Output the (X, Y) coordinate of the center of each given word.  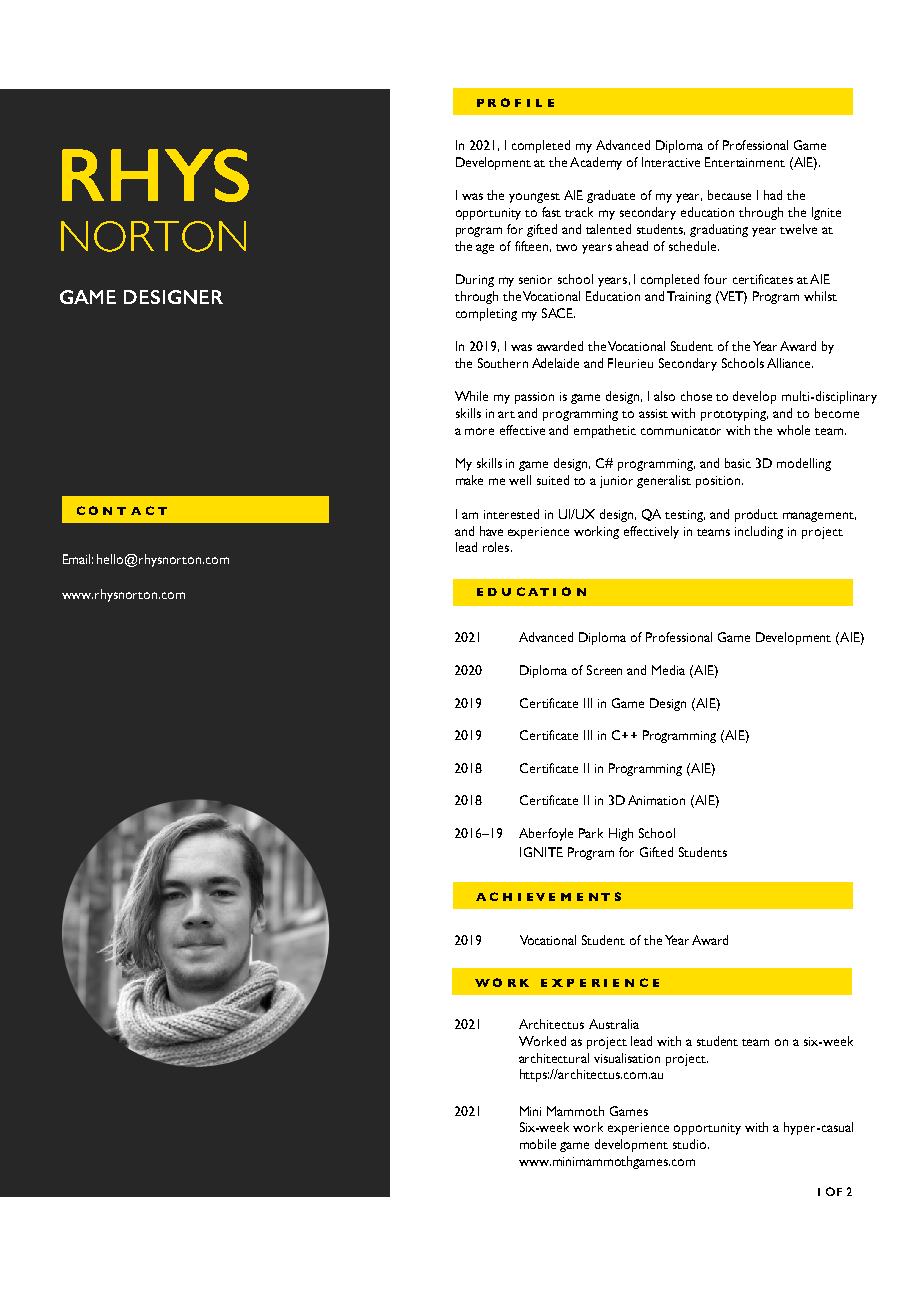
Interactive (671, 162)
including (759, 532)
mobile (538, 1144)
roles (497, 547)
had (773, 195)
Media (668, 670)
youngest (534, 198)
